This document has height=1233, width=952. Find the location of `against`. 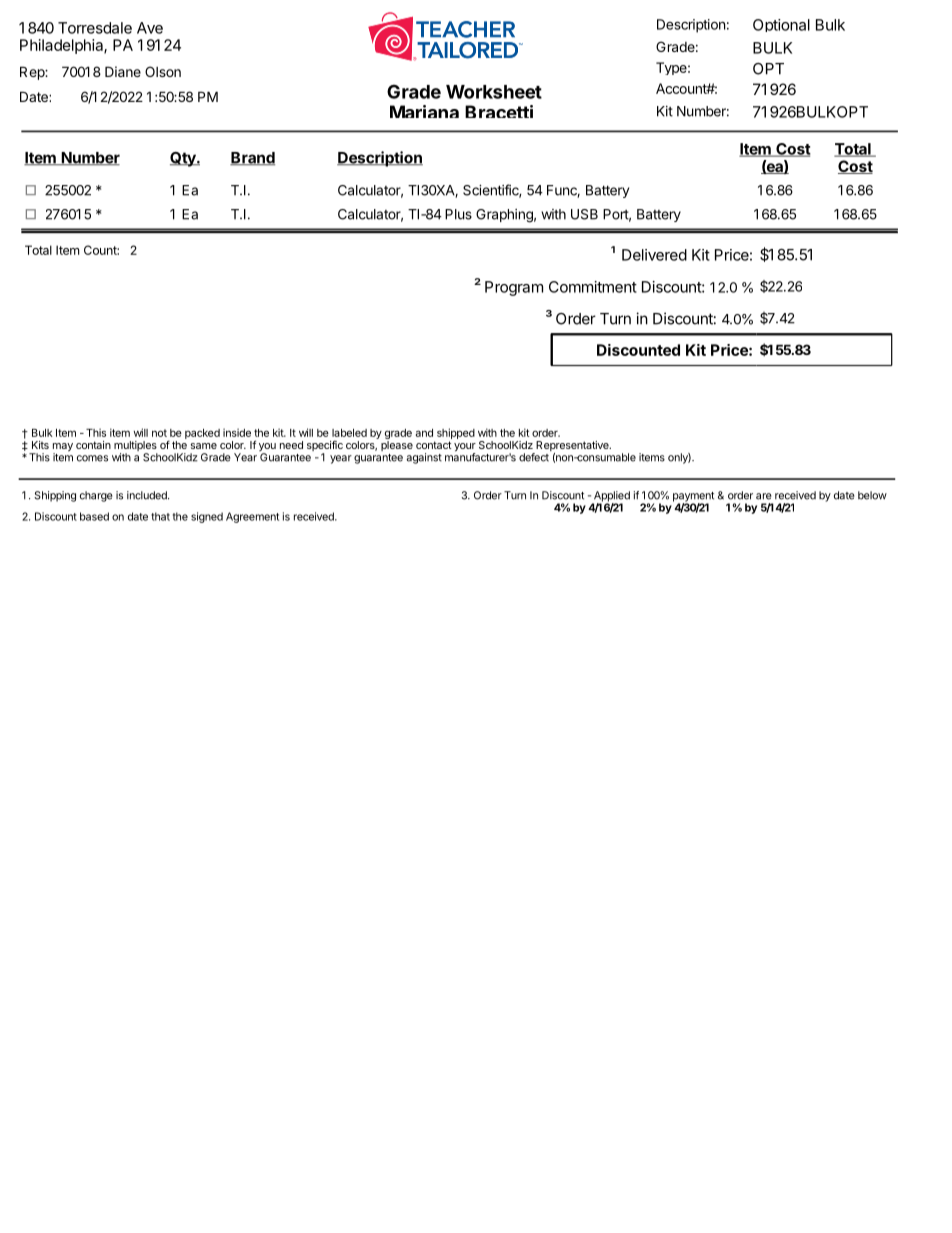

against is located at coordinates (424, 458).
